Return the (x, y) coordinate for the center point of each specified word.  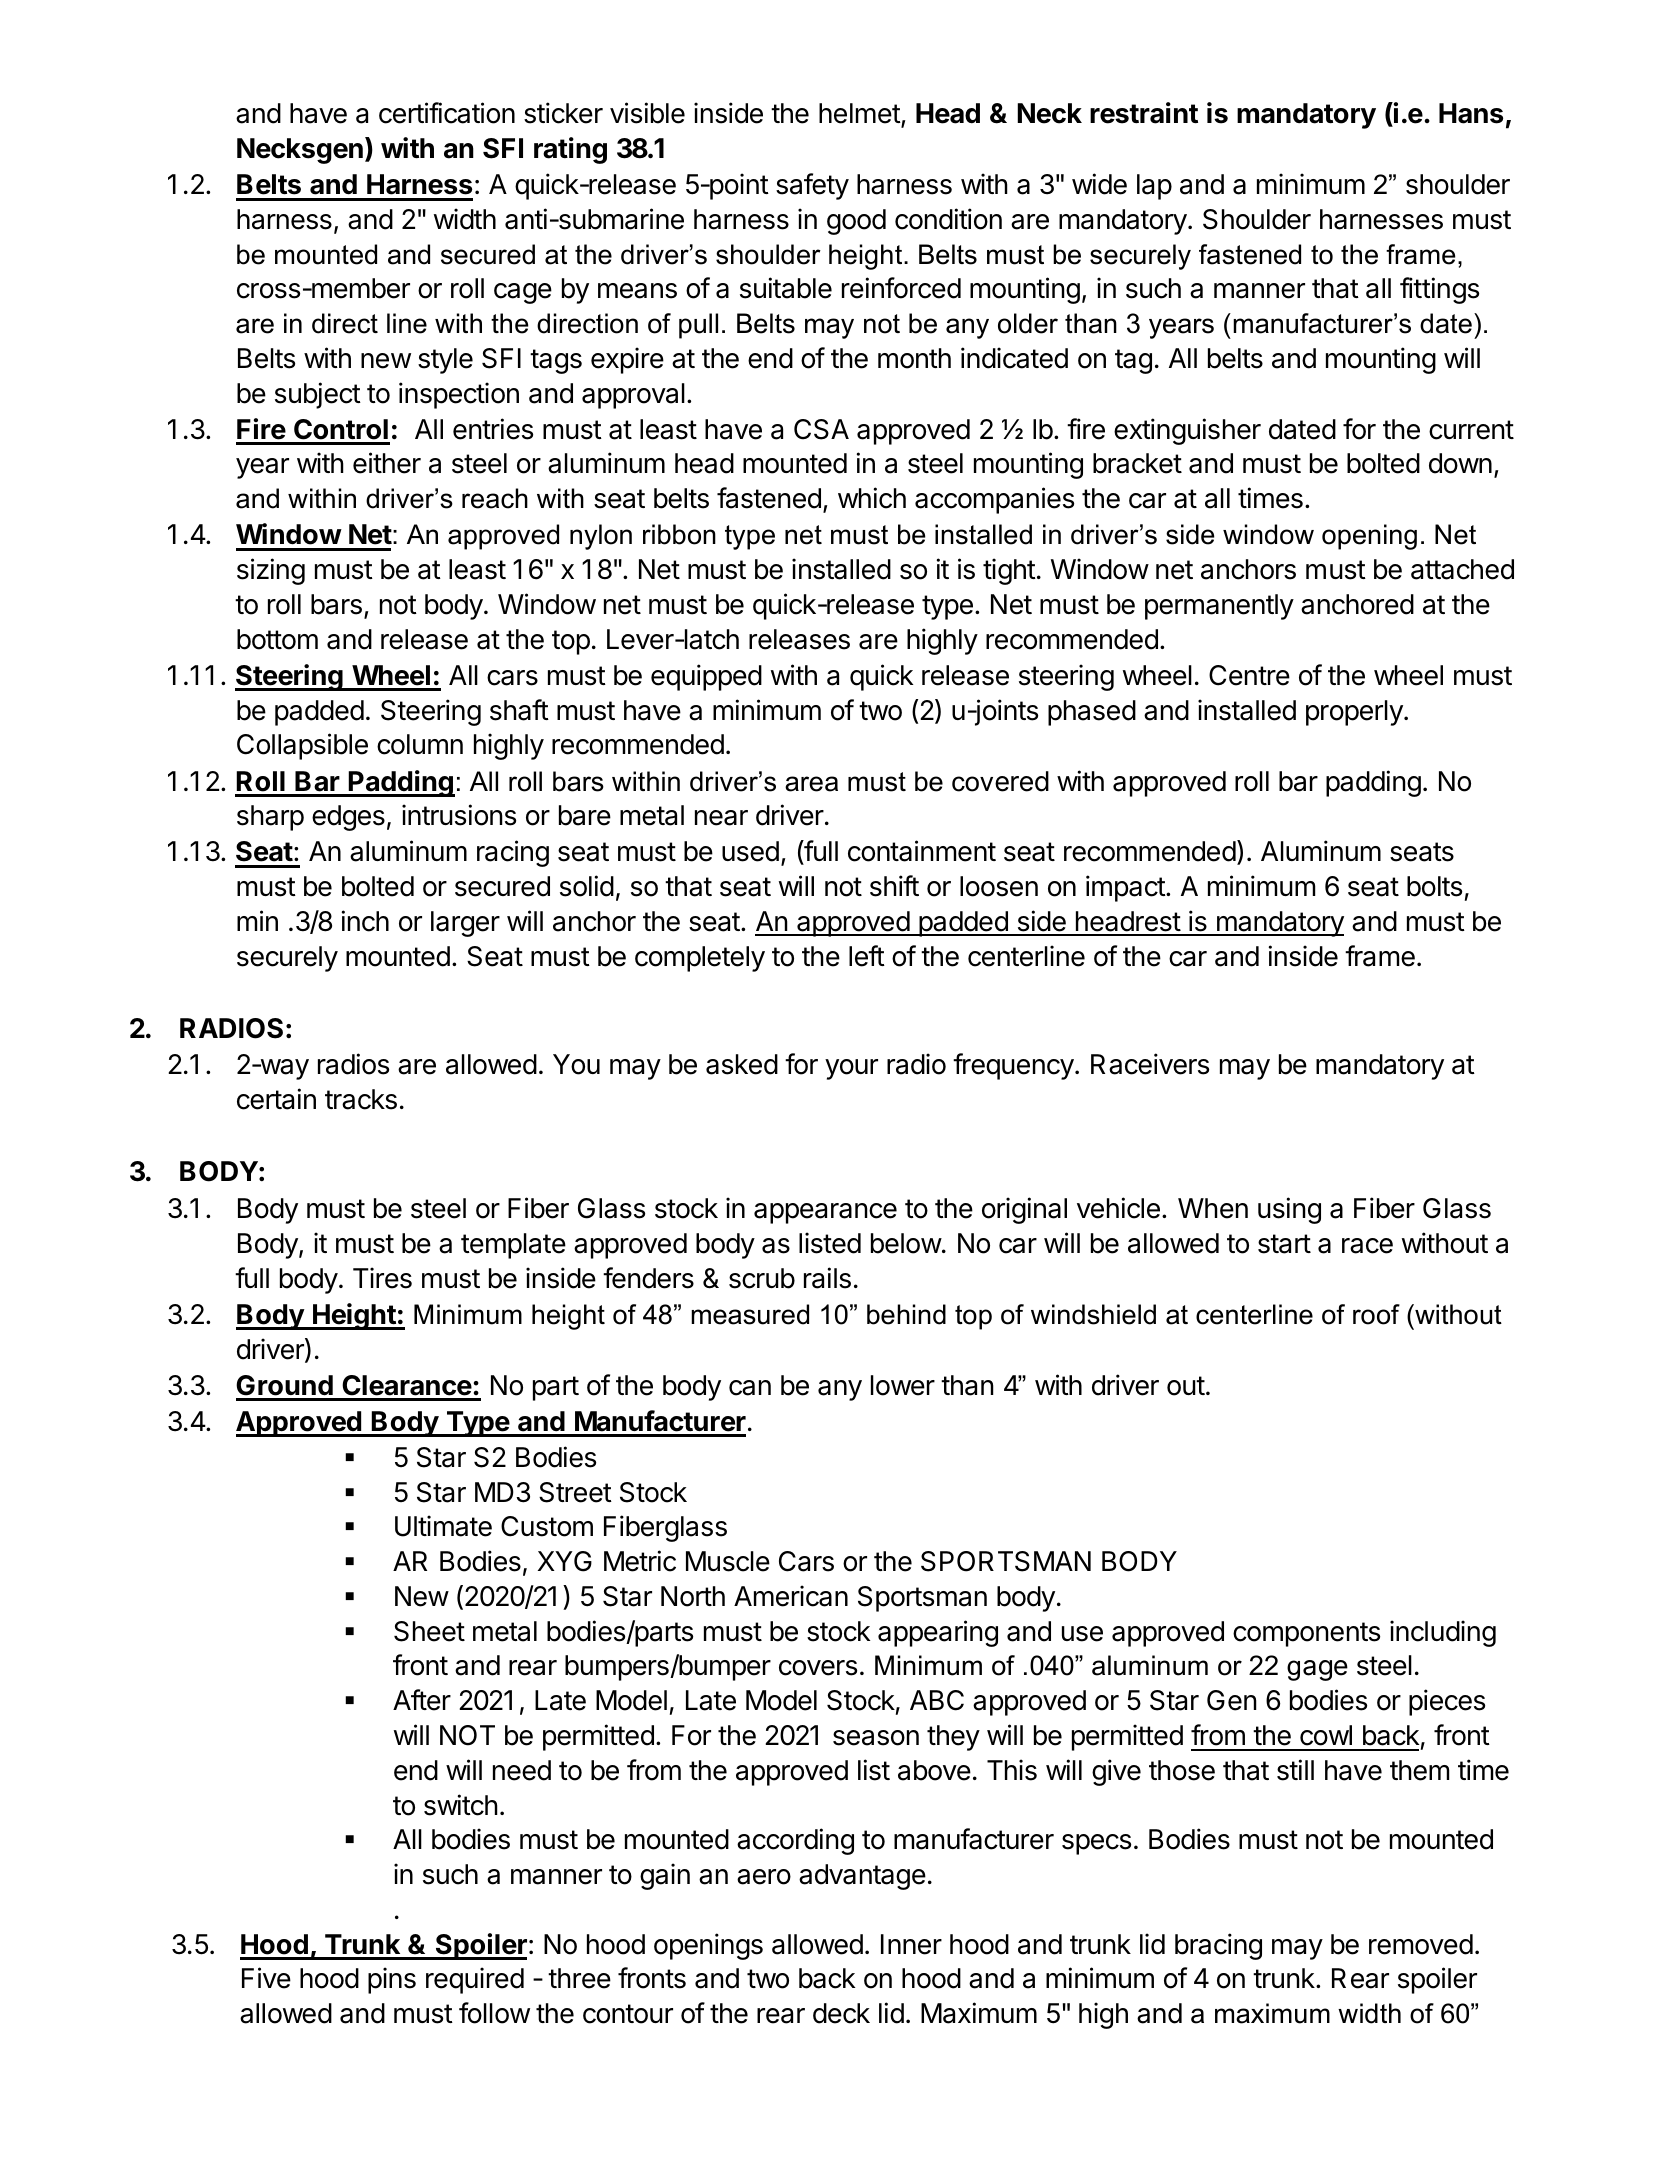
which (872, 498)
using (1289, 1210)
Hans (1471, 113)
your (851, 1069)
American (791, 1596)
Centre (1249, 675)
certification (447, 113)
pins (392, 1980)
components (1306, 1634)
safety (812, 186)
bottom (277, 639)
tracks (361, 1099)
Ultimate (443, 1526)
